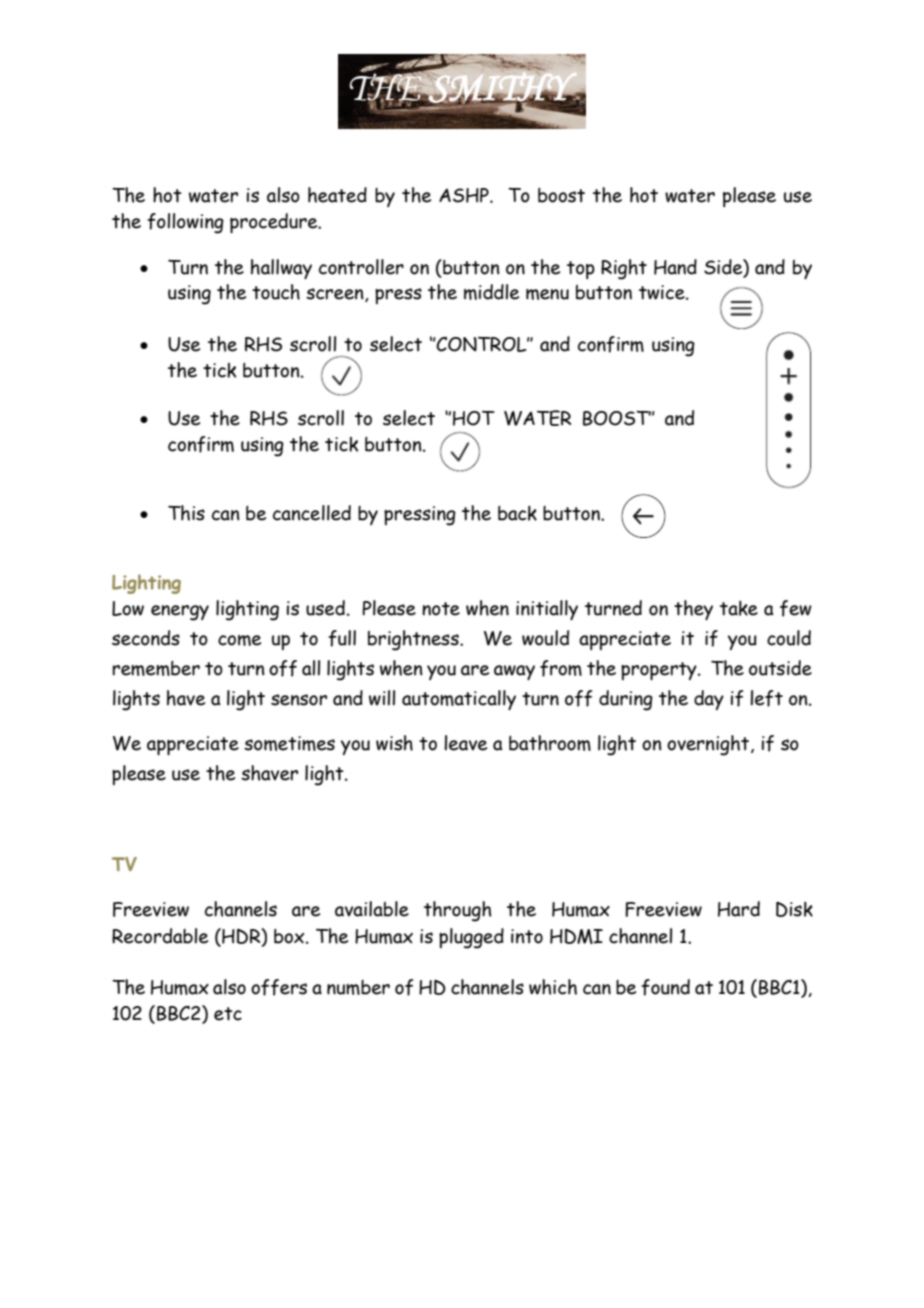 This screenshot has height=1308, width=924. I want to click on Hand, so click(675, 267).
